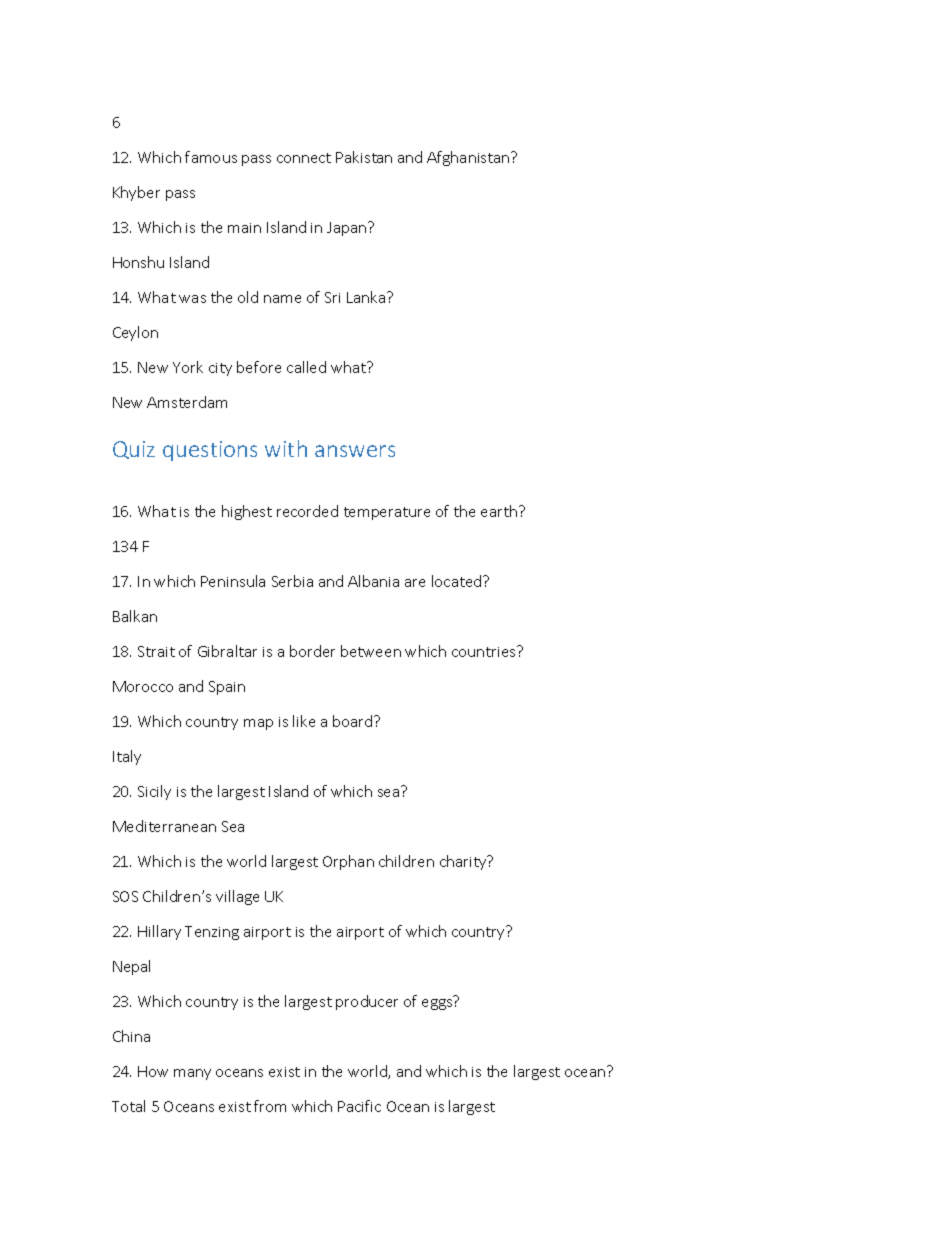 Image resolution: width=952 pixels, height=1233 pixels. I want to click on Balkan, so click(135, 616).
